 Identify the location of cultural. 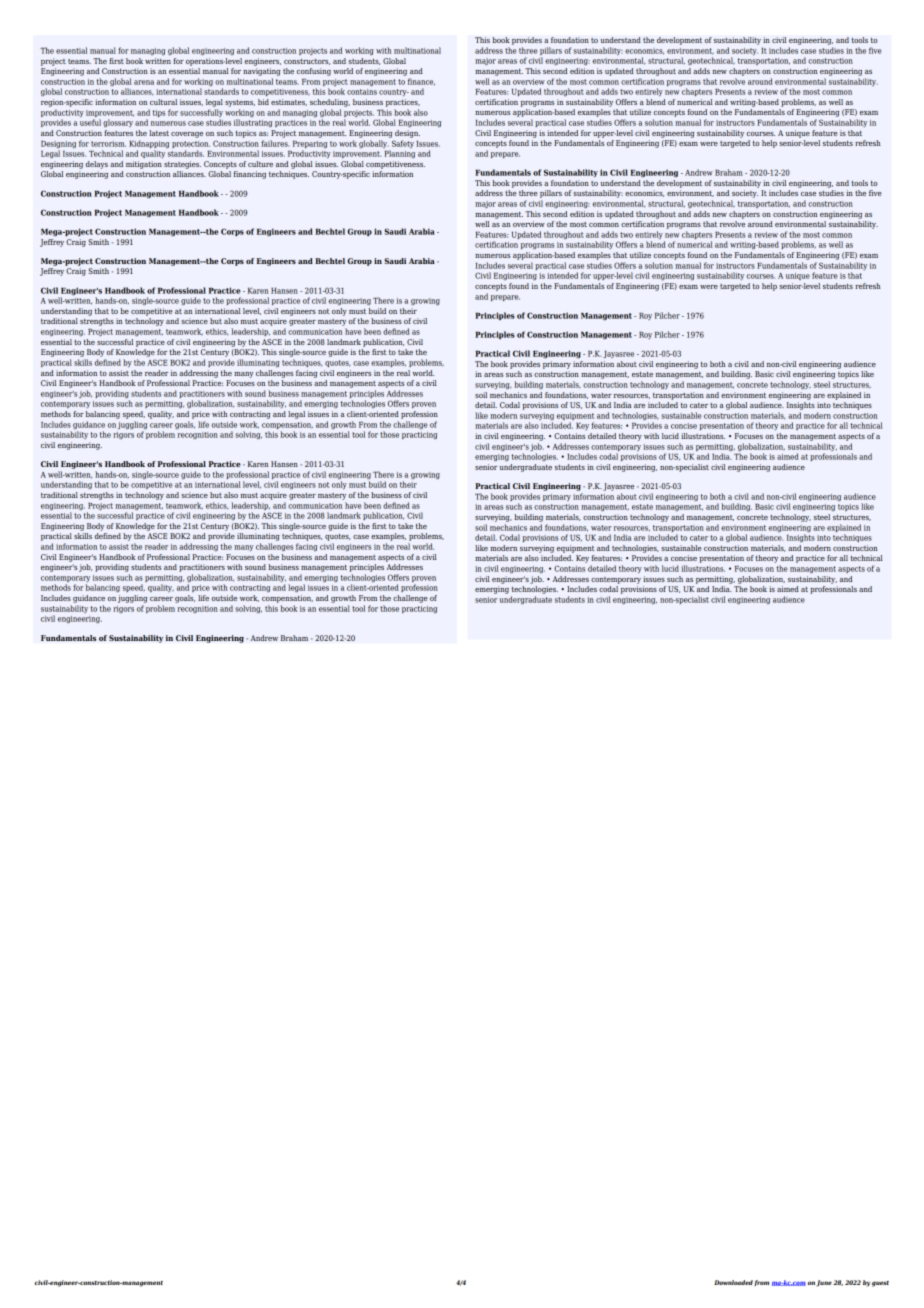
(163, 102).
